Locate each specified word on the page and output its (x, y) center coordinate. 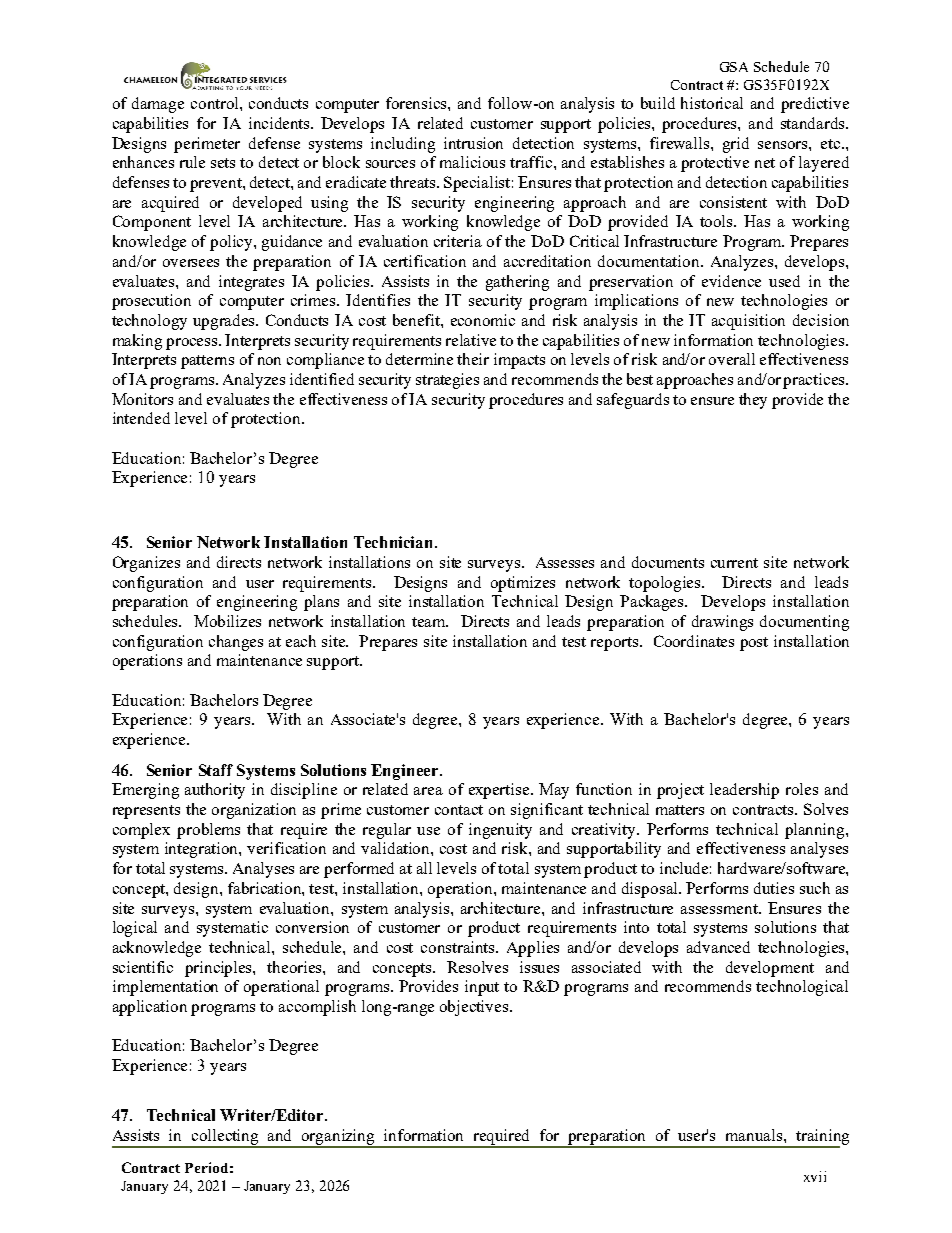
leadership (744, 791)
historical (712, 103)
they (753, 401)
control (216, 103)
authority (215, 791)
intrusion (473, 143)
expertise (500, 791)
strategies (447, 381)
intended (141, 418)
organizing (338, 1138)
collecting (226, 1138)
